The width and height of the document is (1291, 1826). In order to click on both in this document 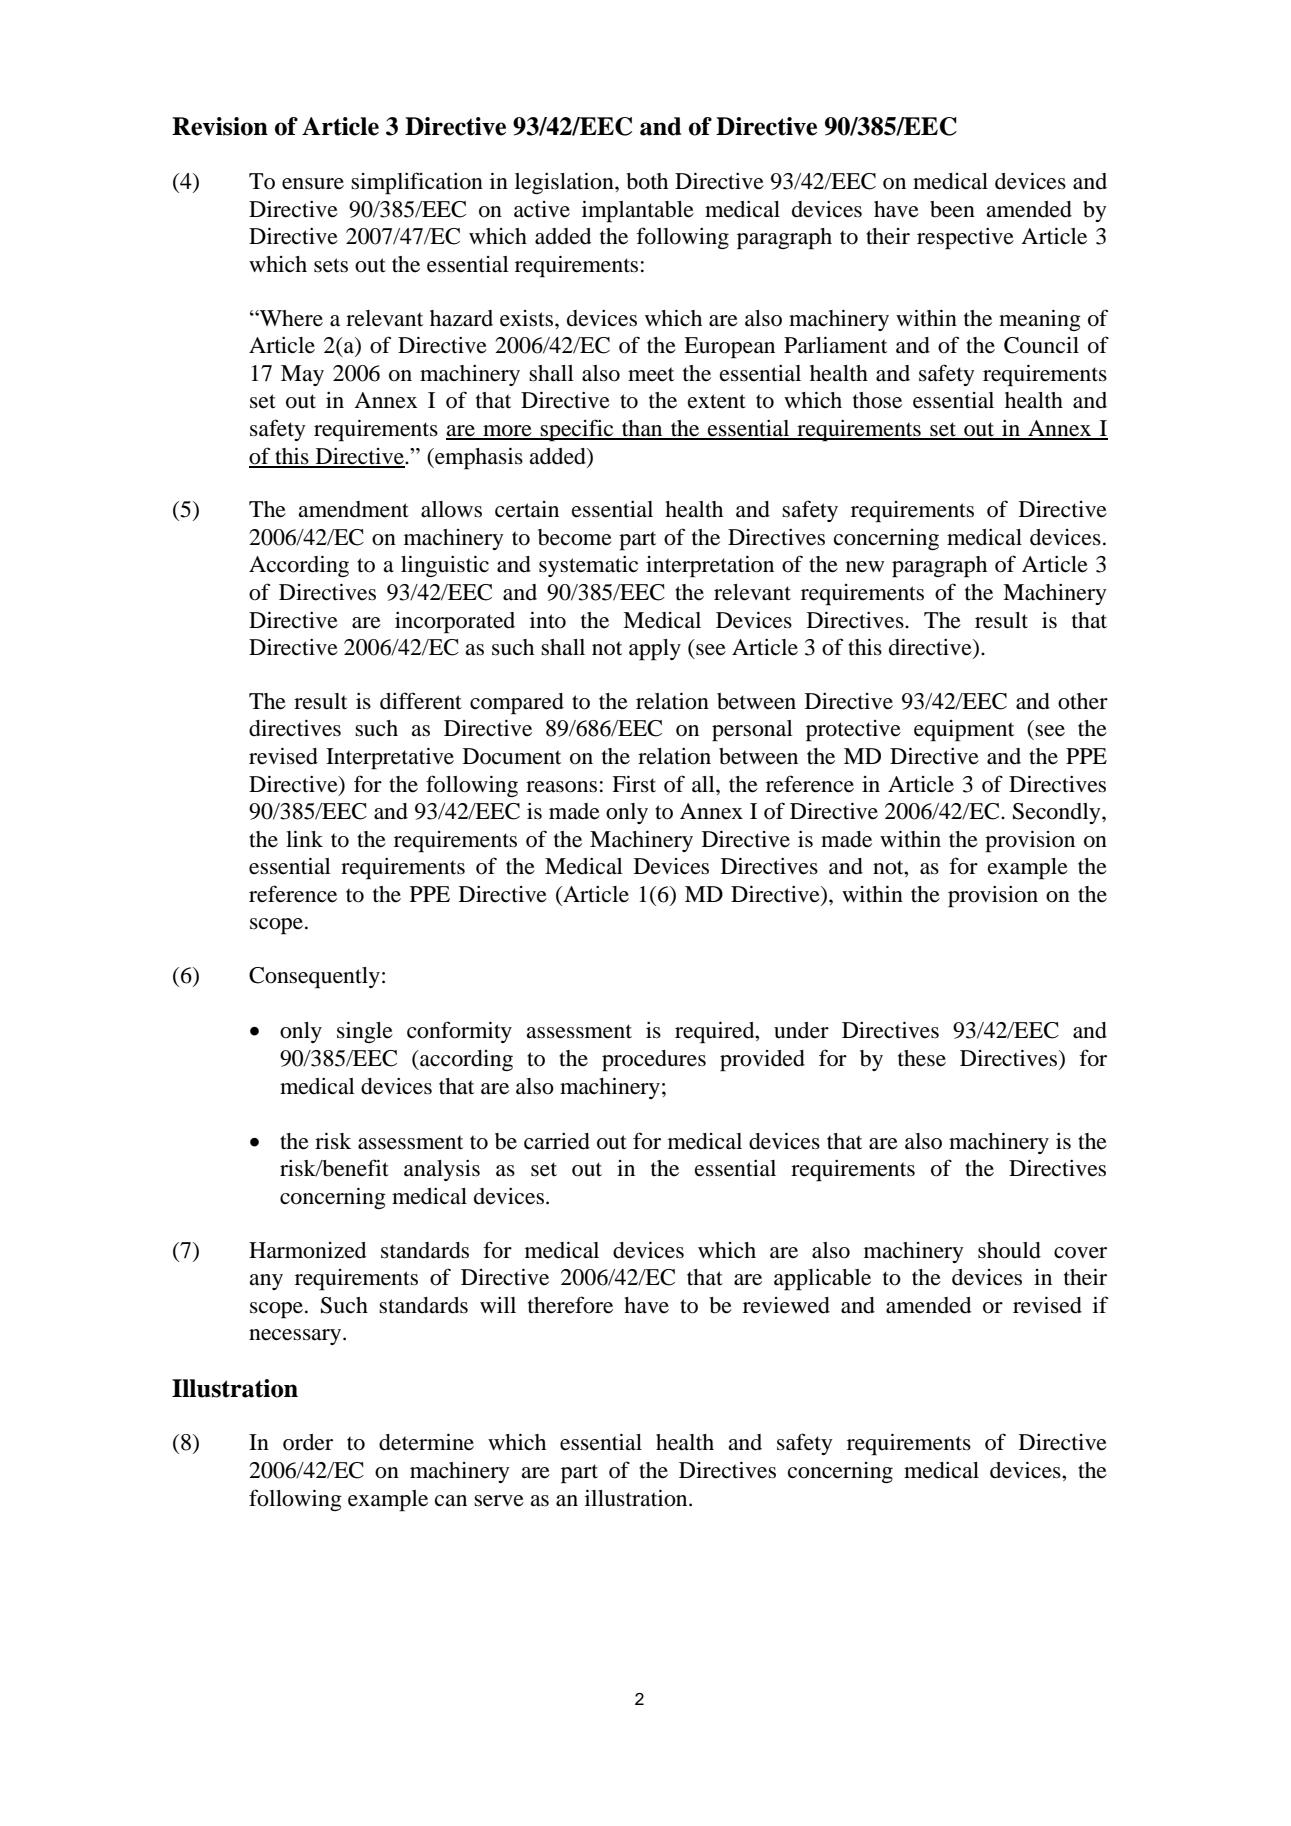, I will do `click(647, 181)`.
